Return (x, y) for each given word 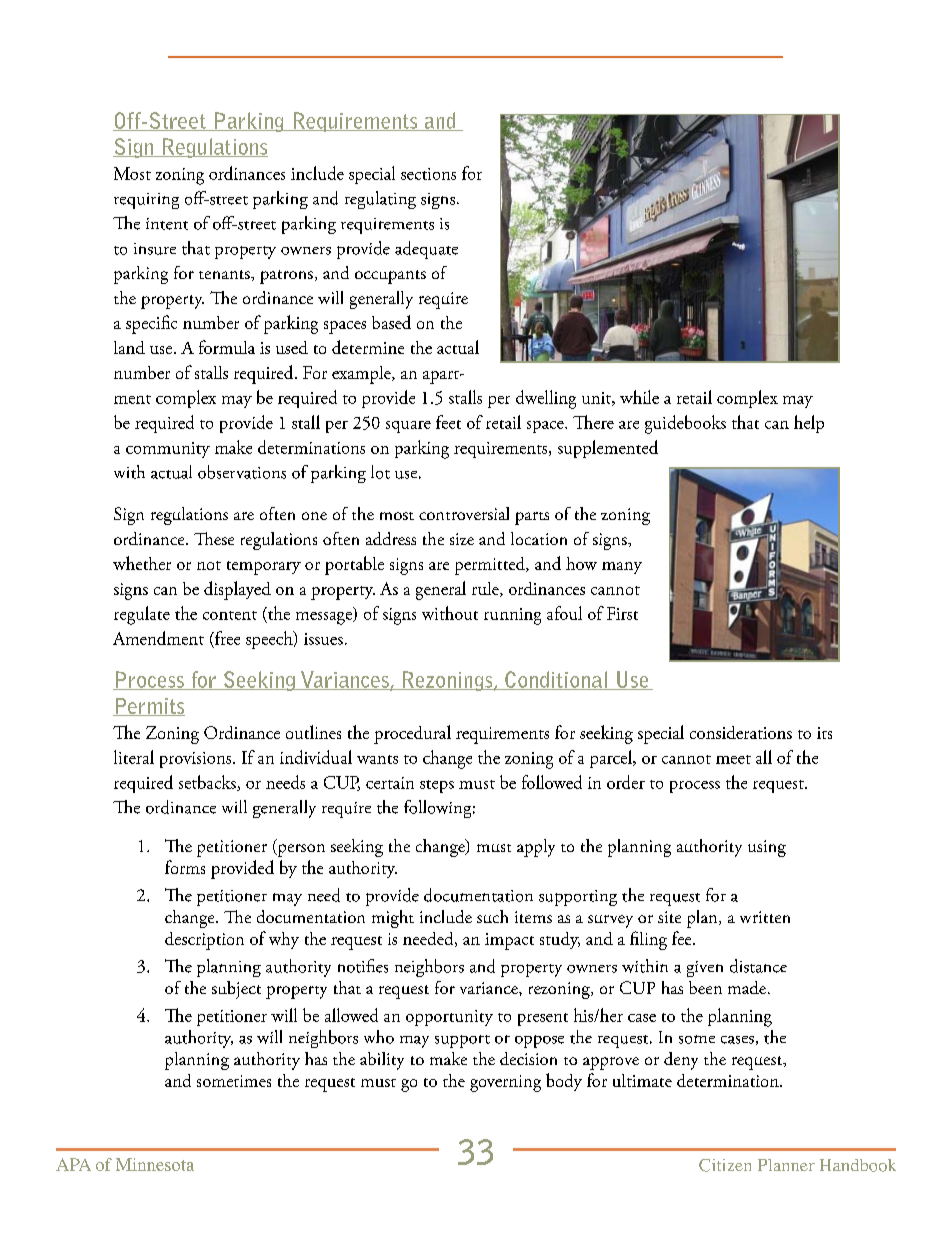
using (767, 848)
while (639, 397)
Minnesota (155, 1164)
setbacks (208, 783)
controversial (464, 513)
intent (167, 224)
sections (428, 174)
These (214, 538)
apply (536, 848)
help (809, 424)
